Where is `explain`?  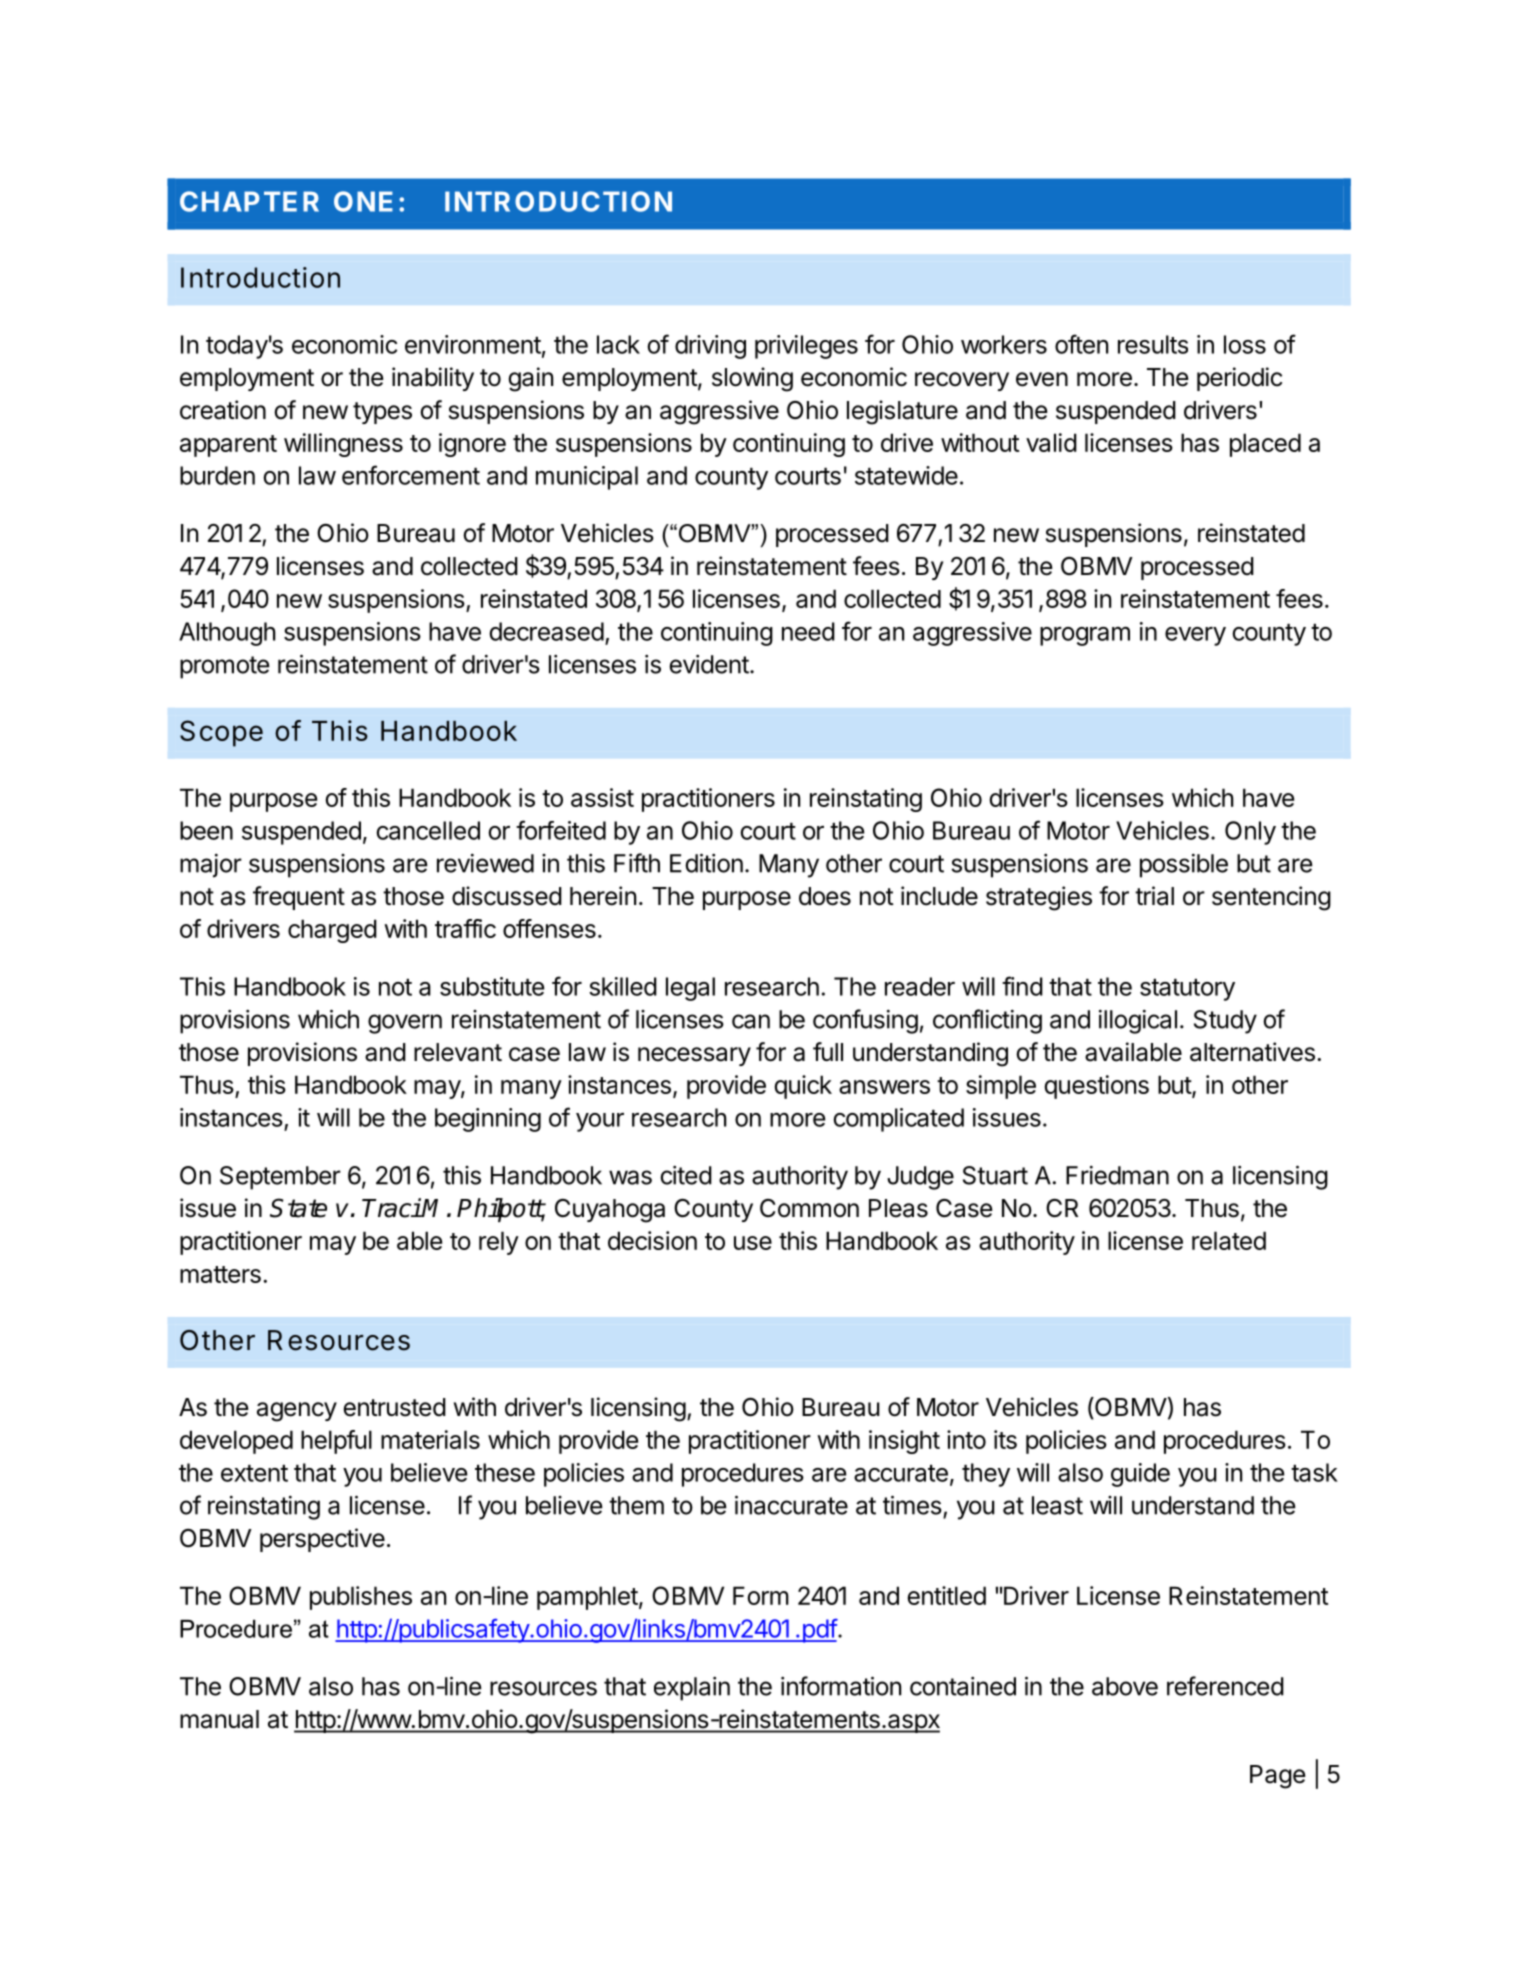 explain is located at coordinates (692, 1689).
